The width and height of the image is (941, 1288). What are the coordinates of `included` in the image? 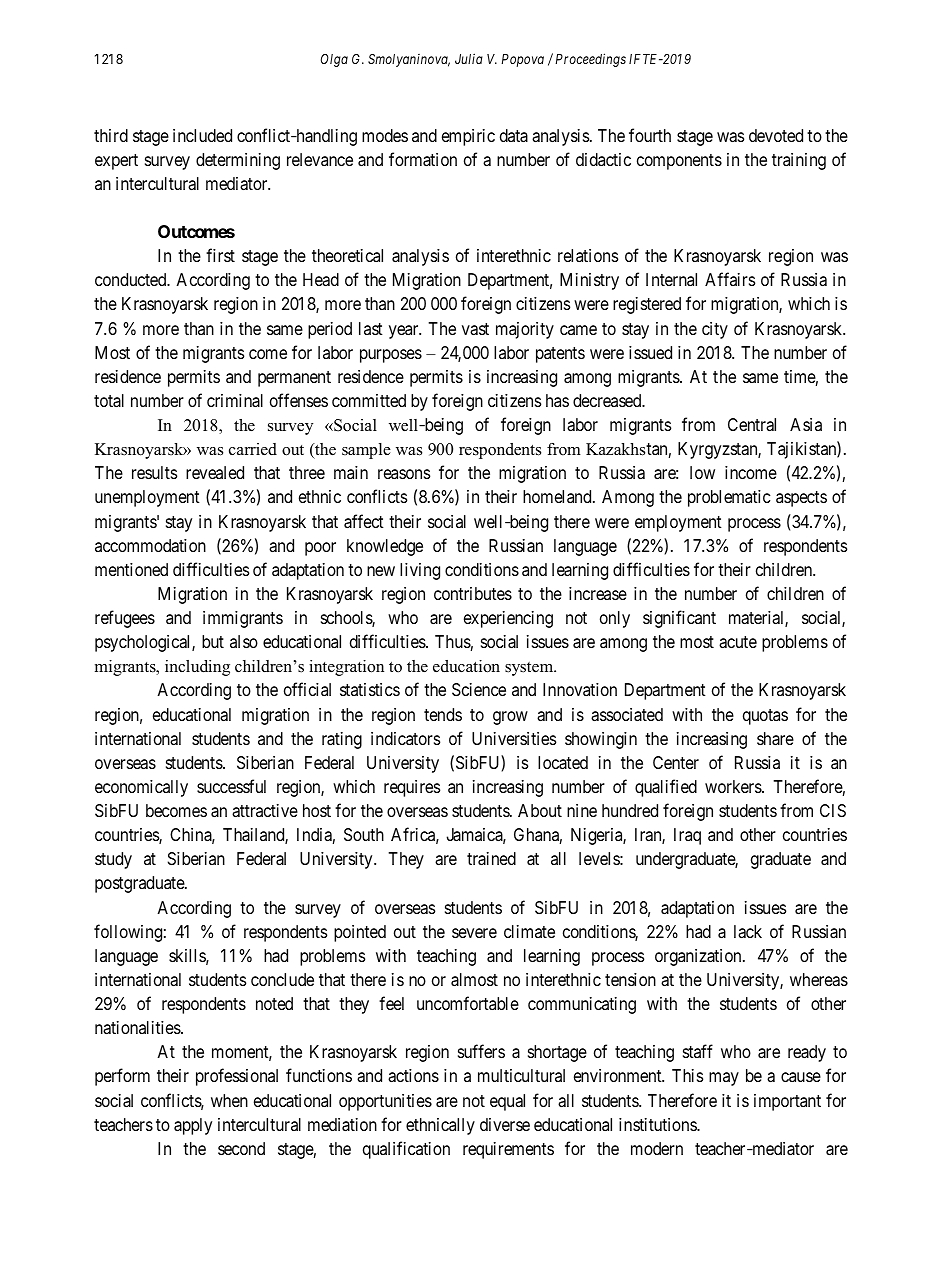 It's located at (202, 135).
